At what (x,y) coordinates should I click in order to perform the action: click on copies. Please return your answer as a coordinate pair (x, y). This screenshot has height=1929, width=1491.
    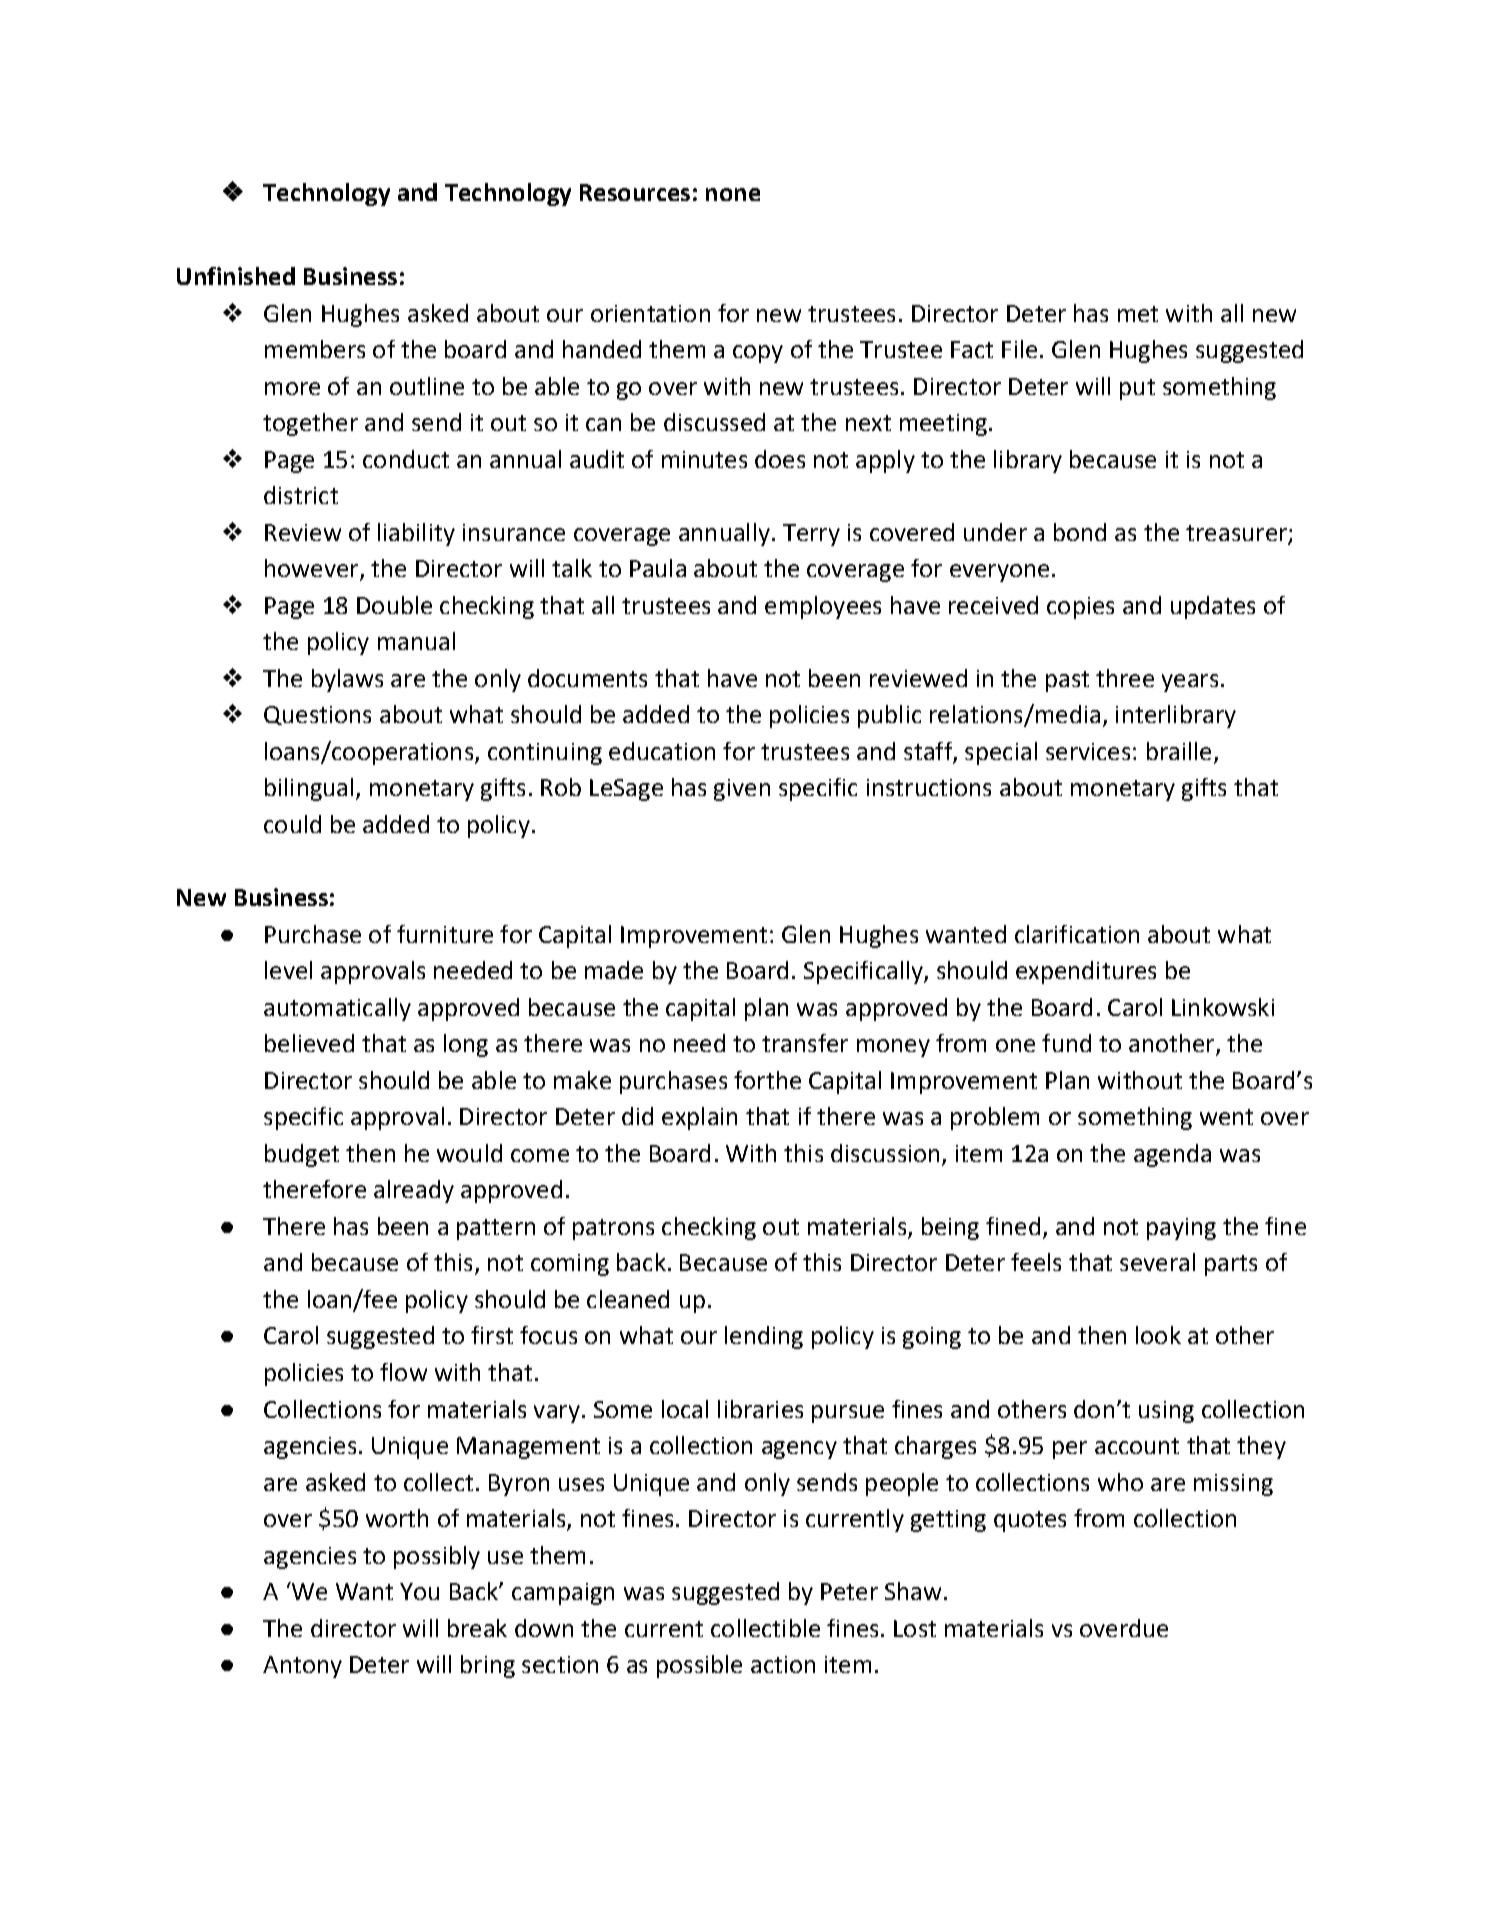
    Looking at the image, I should click on (1080, 608).
